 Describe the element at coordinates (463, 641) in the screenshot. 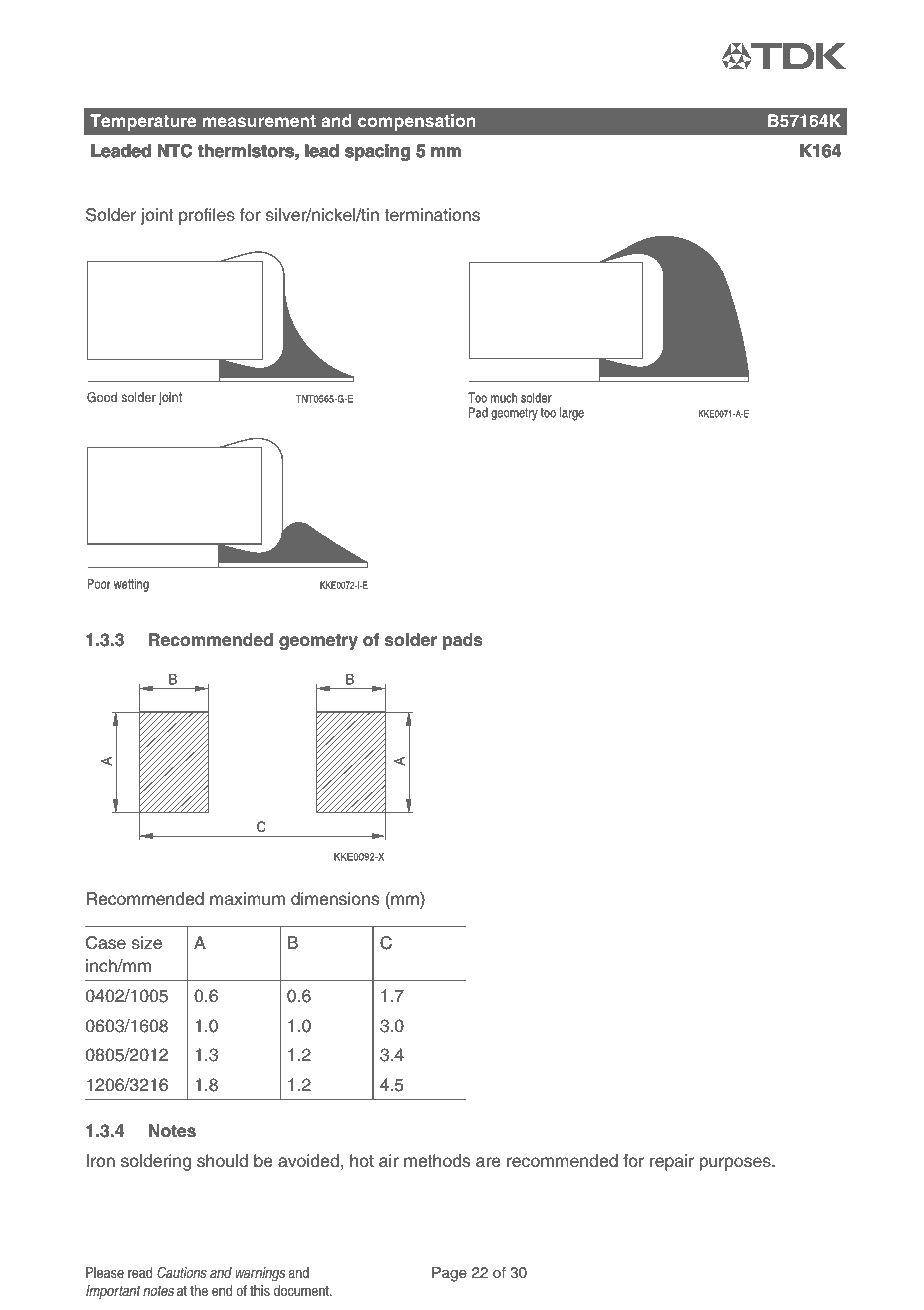

I see `pads` at that location.
